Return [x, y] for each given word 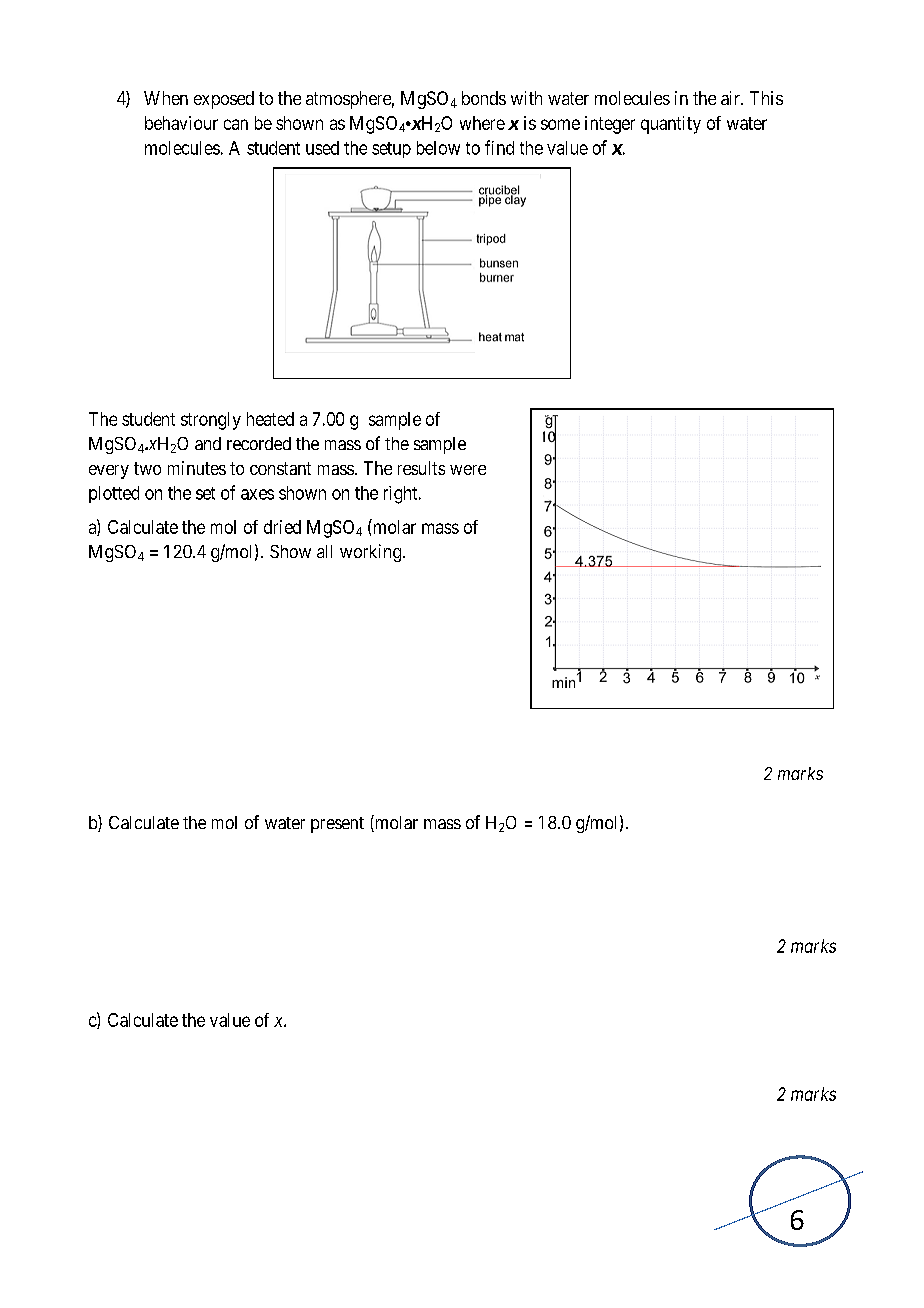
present [337, 825]
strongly [211, 421]
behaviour [181, 123]
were [468, 470]
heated [270, 419]
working [370, 553]
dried [282, 527]
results [421, 468]
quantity [671, 125]
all [324, 551]
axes [257, 494]
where [482, 123]
